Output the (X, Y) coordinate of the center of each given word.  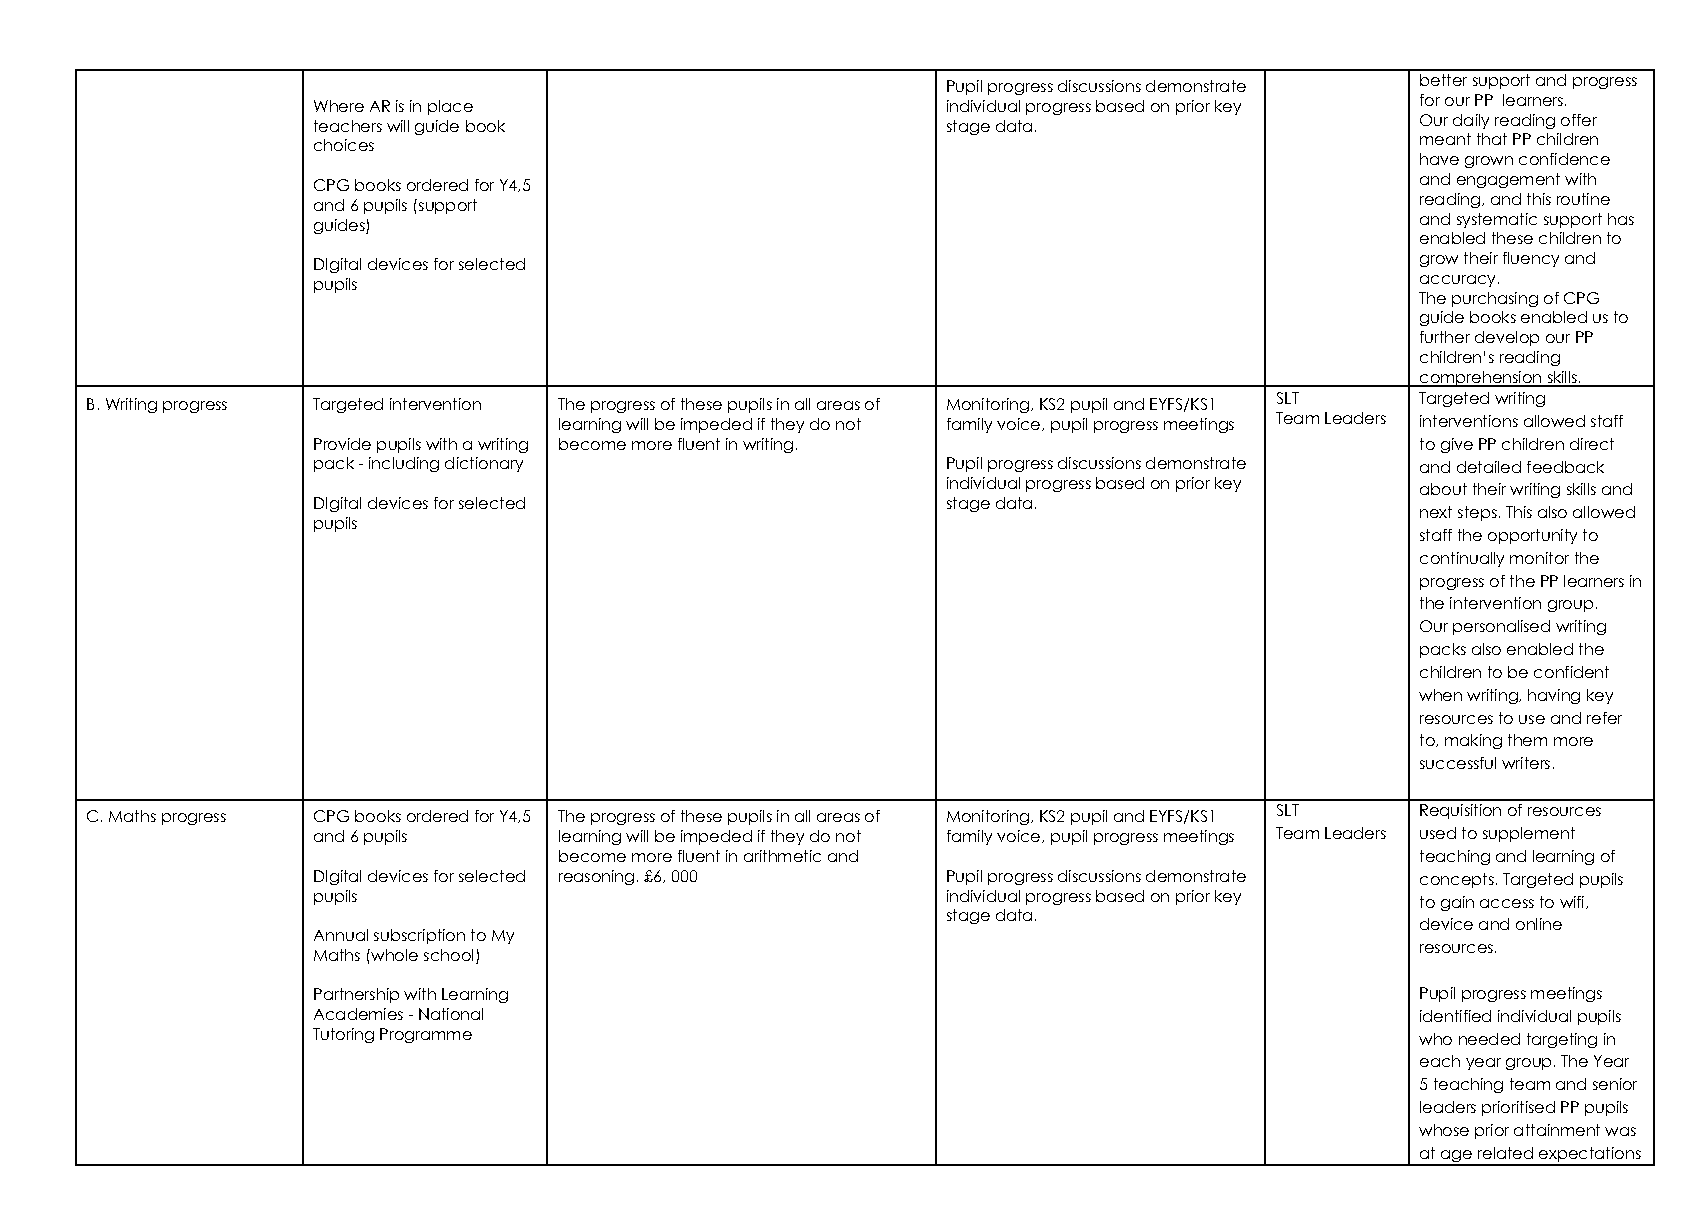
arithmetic (782, 856)
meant (1445, 139)
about (1443, 489)
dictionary (484, 464)
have (1439, 159)
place (450, 107)
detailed (1489, 467)
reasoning (596, 877)
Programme (426, 1035)
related (1505, 1153)
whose (1444, 1130)
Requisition (1460, 811)
